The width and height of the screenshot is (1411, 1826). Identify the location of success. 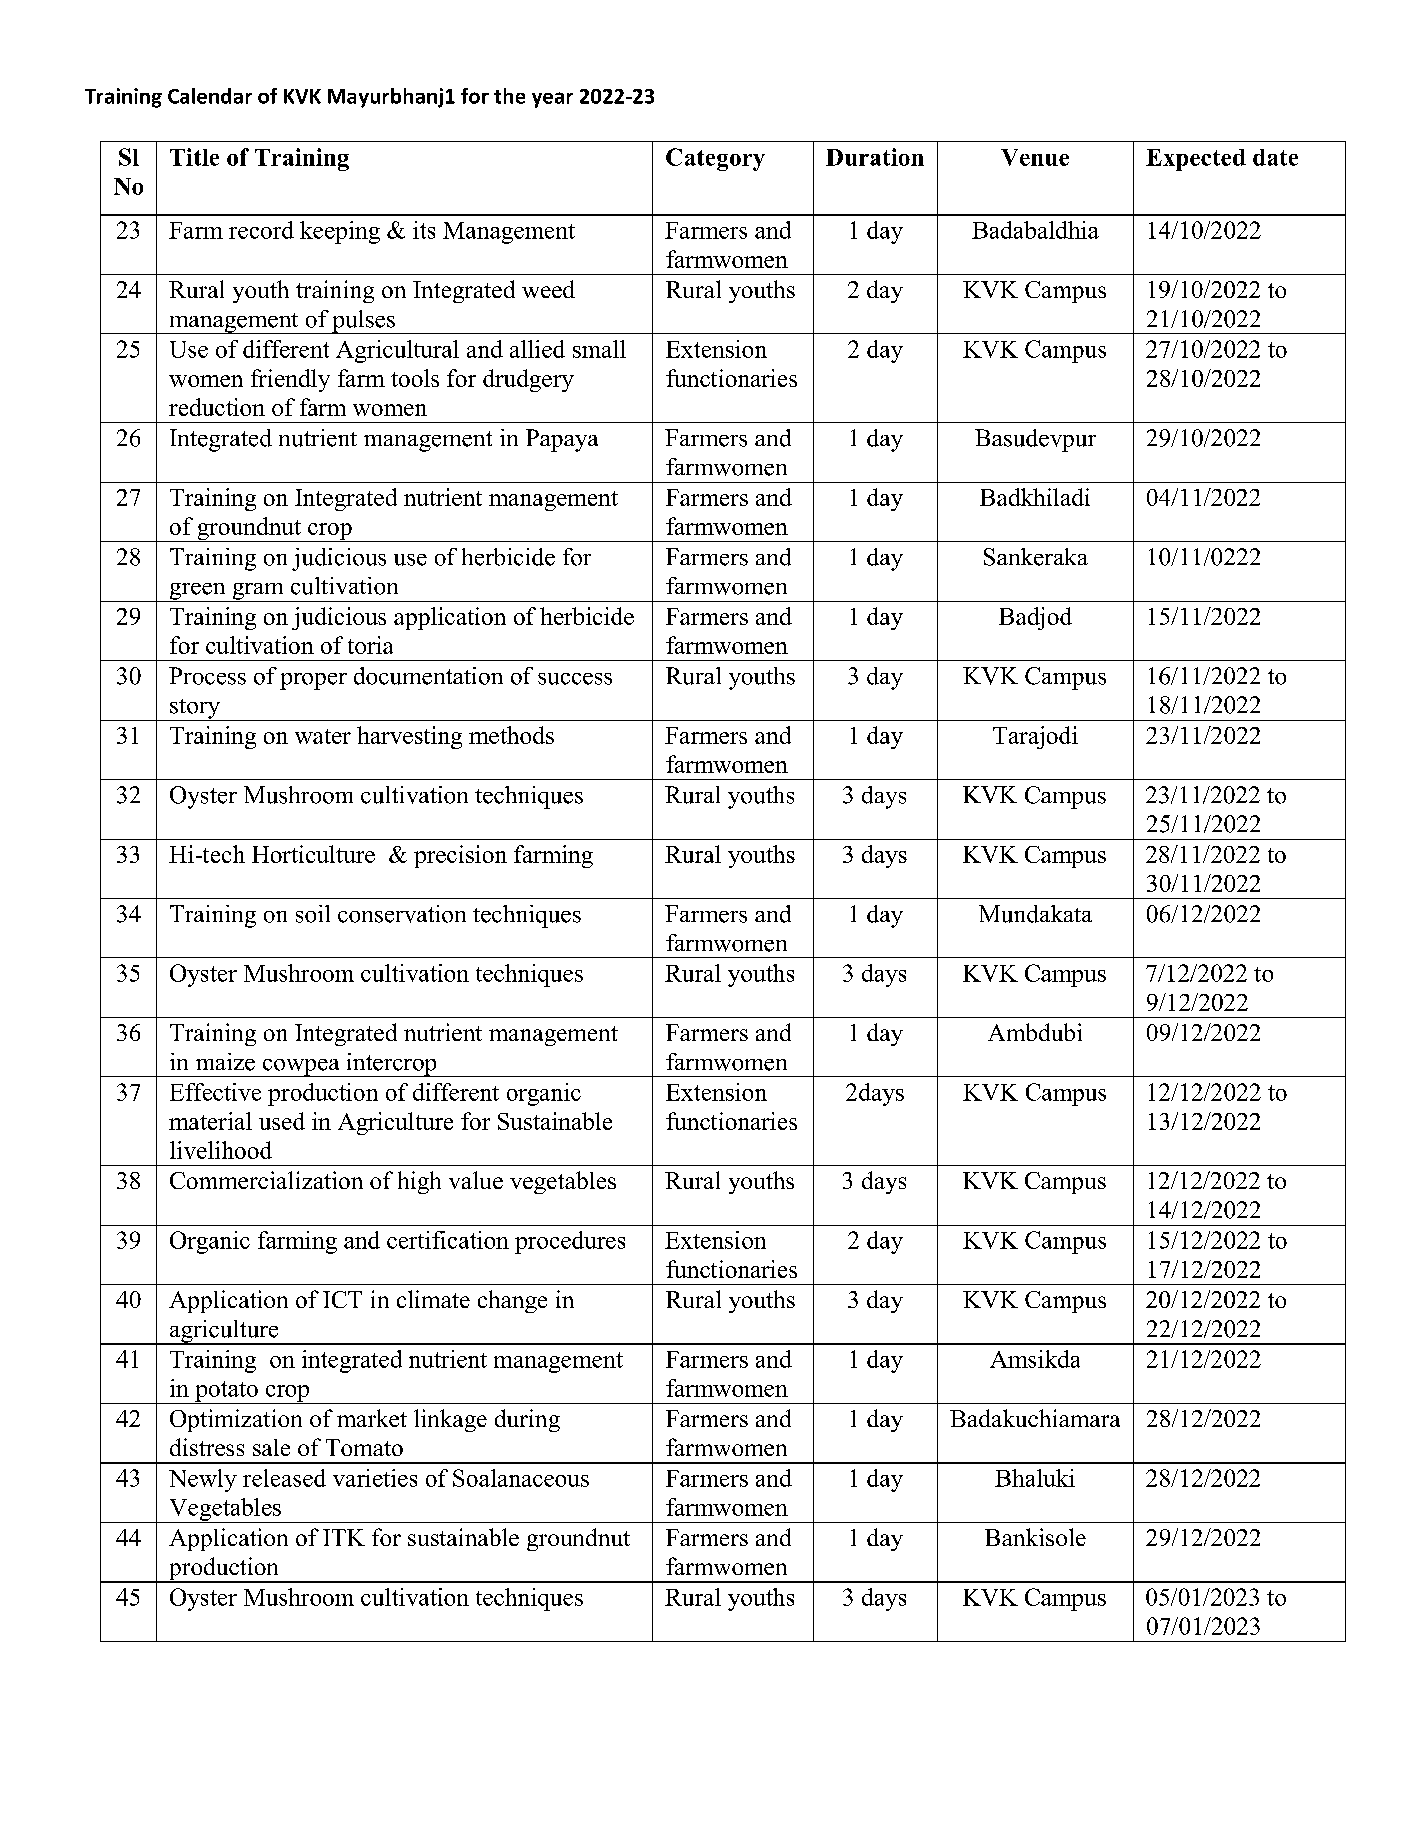
(575, 679).
